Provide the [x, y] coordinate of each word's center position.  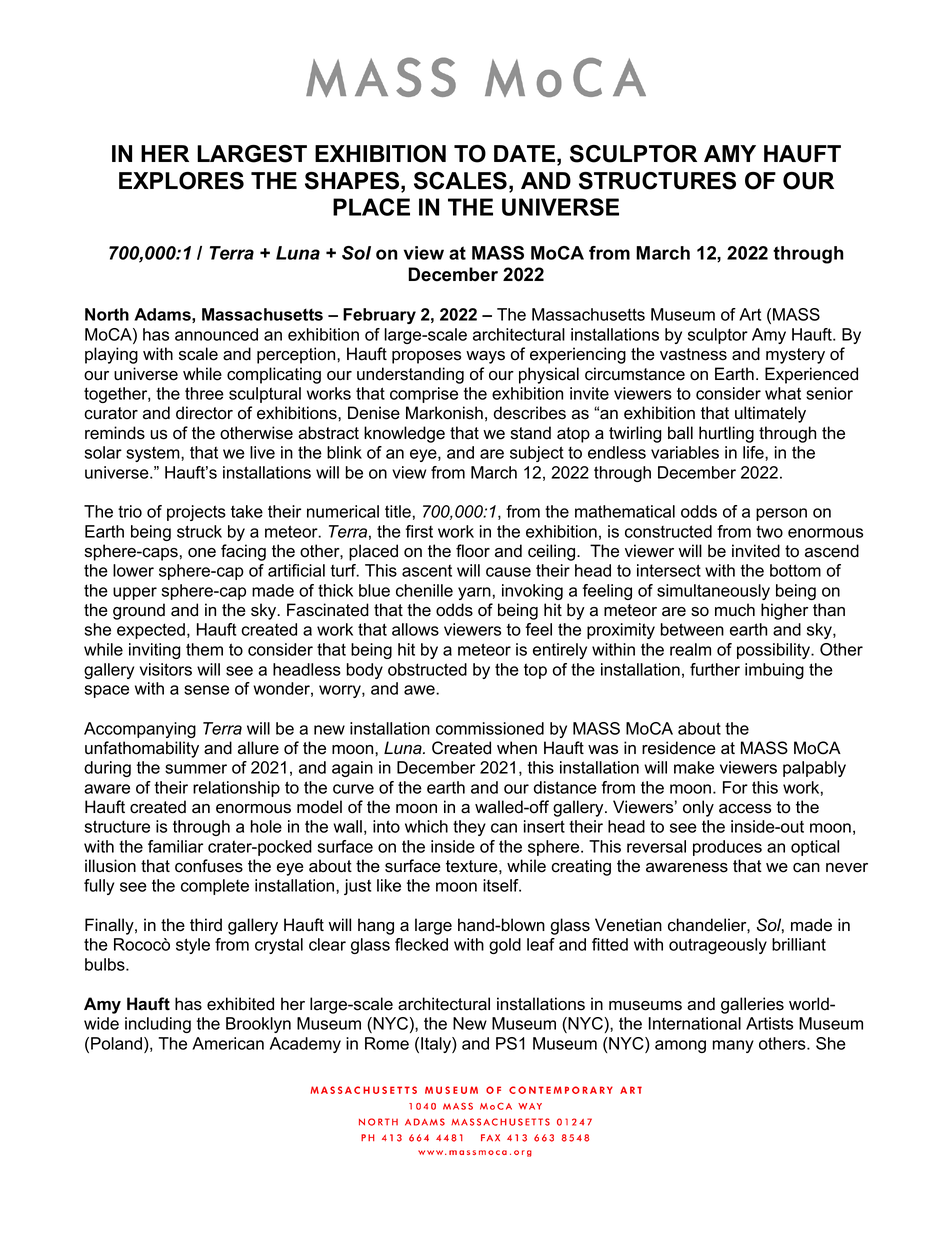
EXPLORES [181, 181]
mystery [795, 356]
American [228, 1043]
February [379, 316]
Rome [387, 1043]
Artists [769, 1023]
